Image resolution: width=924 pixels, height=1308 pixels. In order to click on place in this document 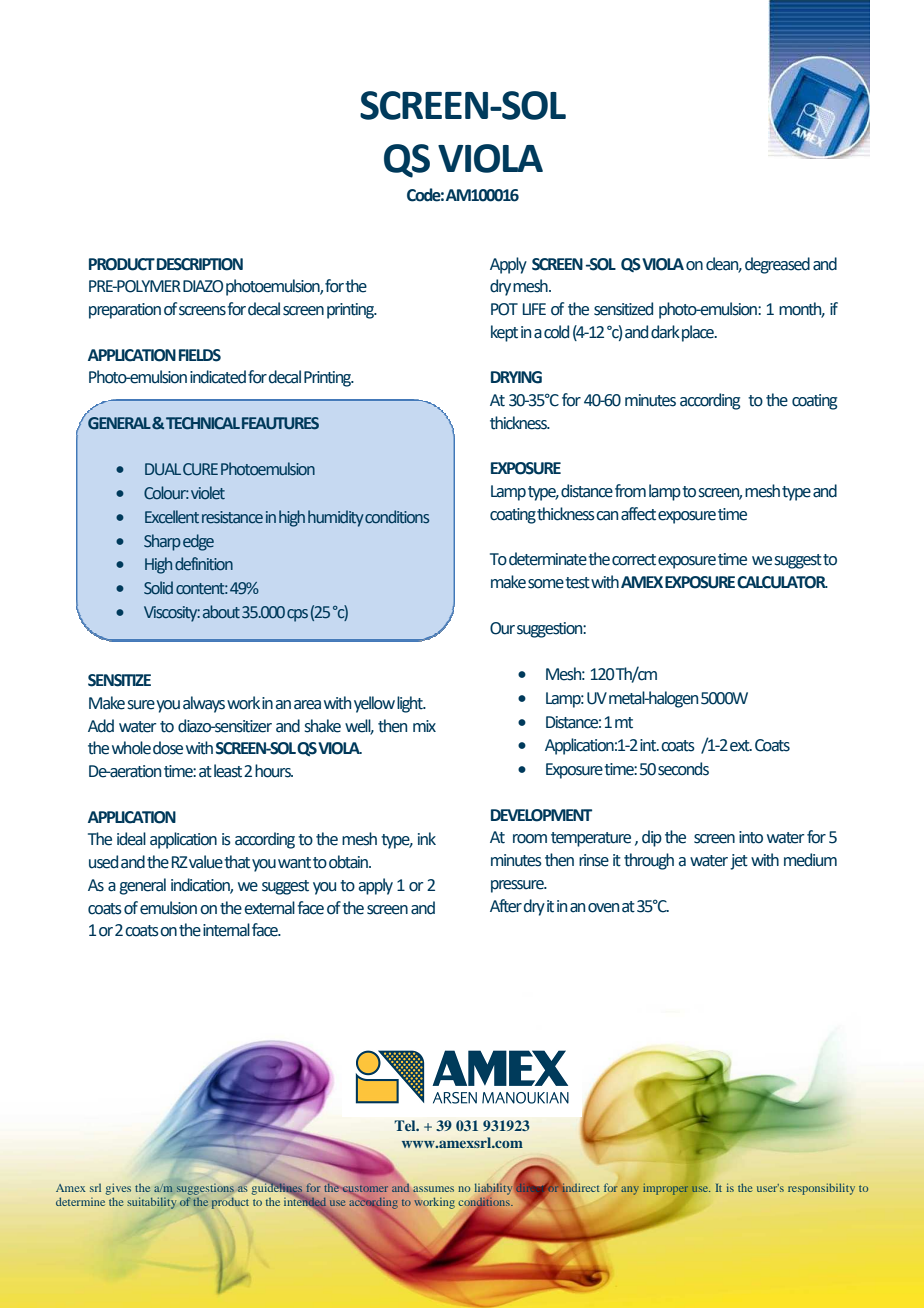, I will do `click(699, 333)`.
